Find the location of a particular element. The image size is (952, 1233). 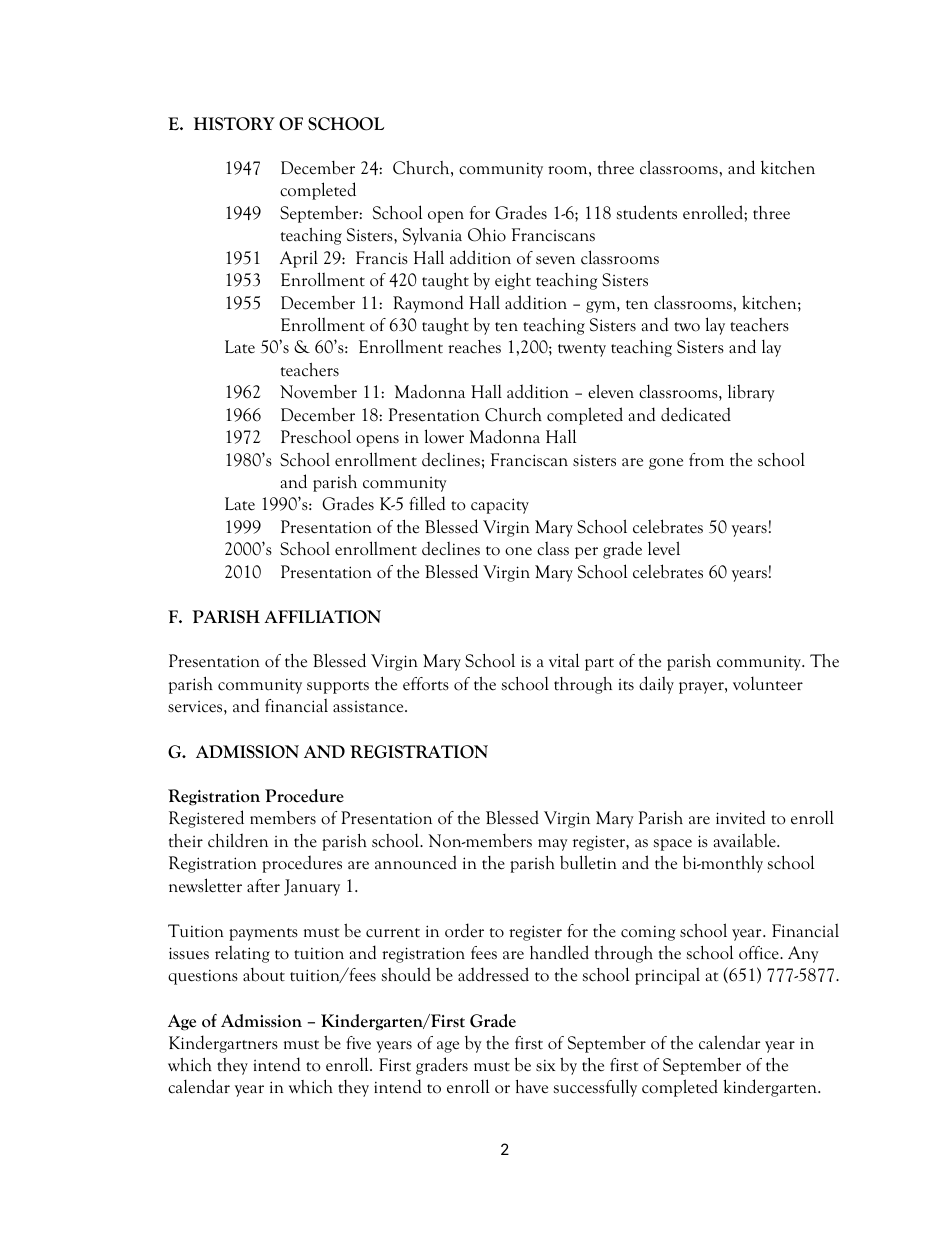

November is located at coordinates (318, 392).
